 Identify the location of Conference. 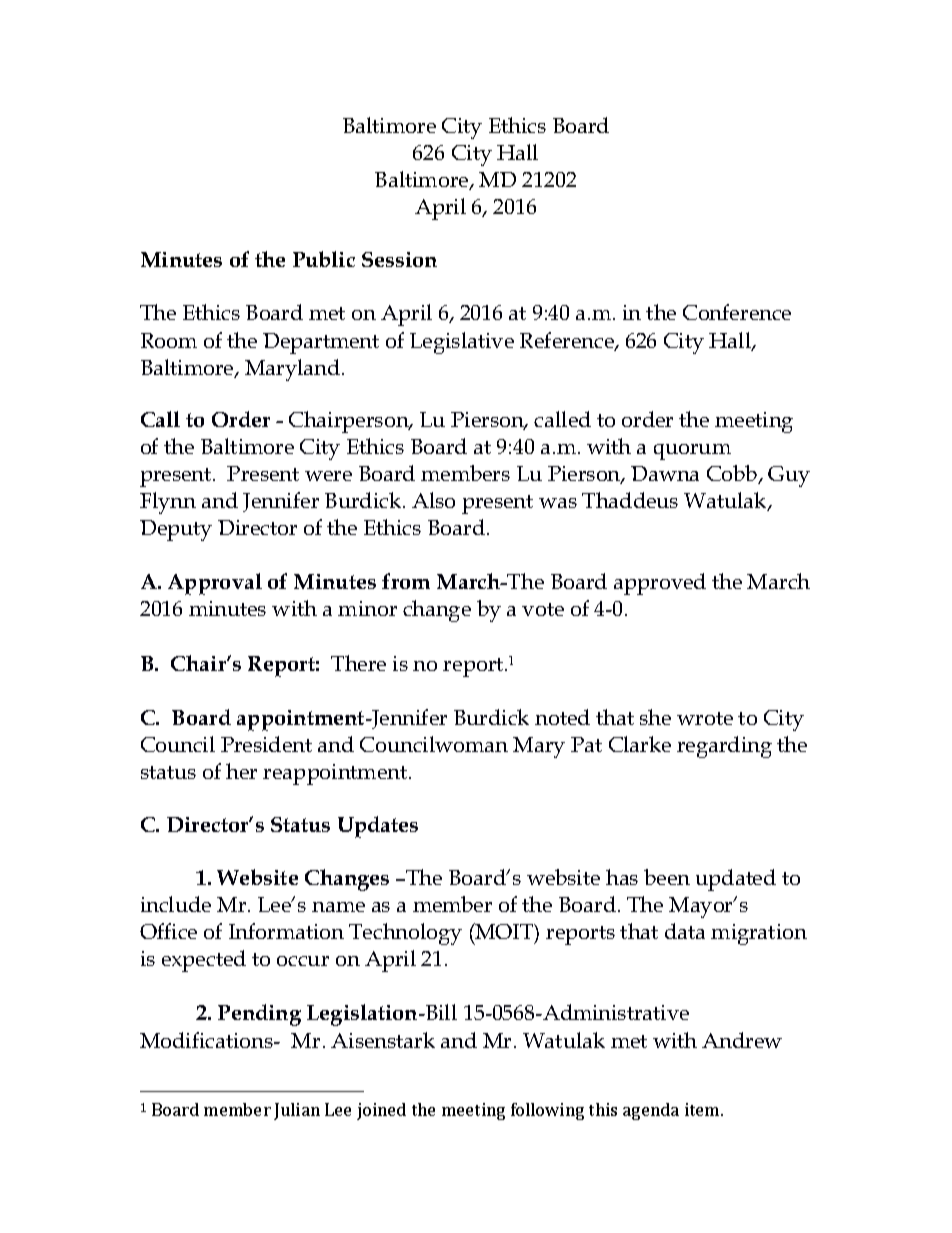
(737, 312).
